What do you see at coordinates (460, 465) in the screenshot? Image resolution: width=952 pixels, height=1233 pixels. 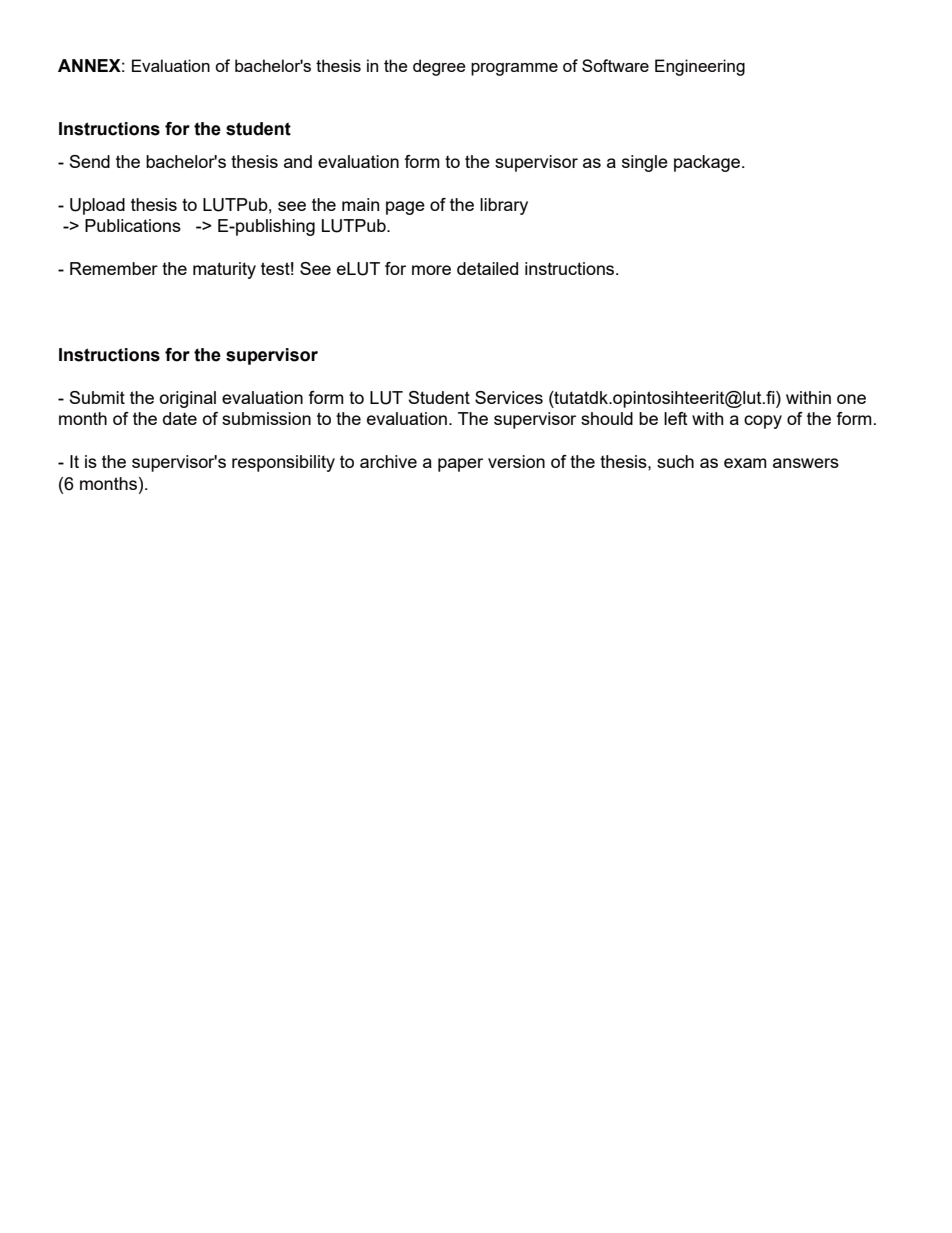 I see `paper` at bounding box center [460, 465].
